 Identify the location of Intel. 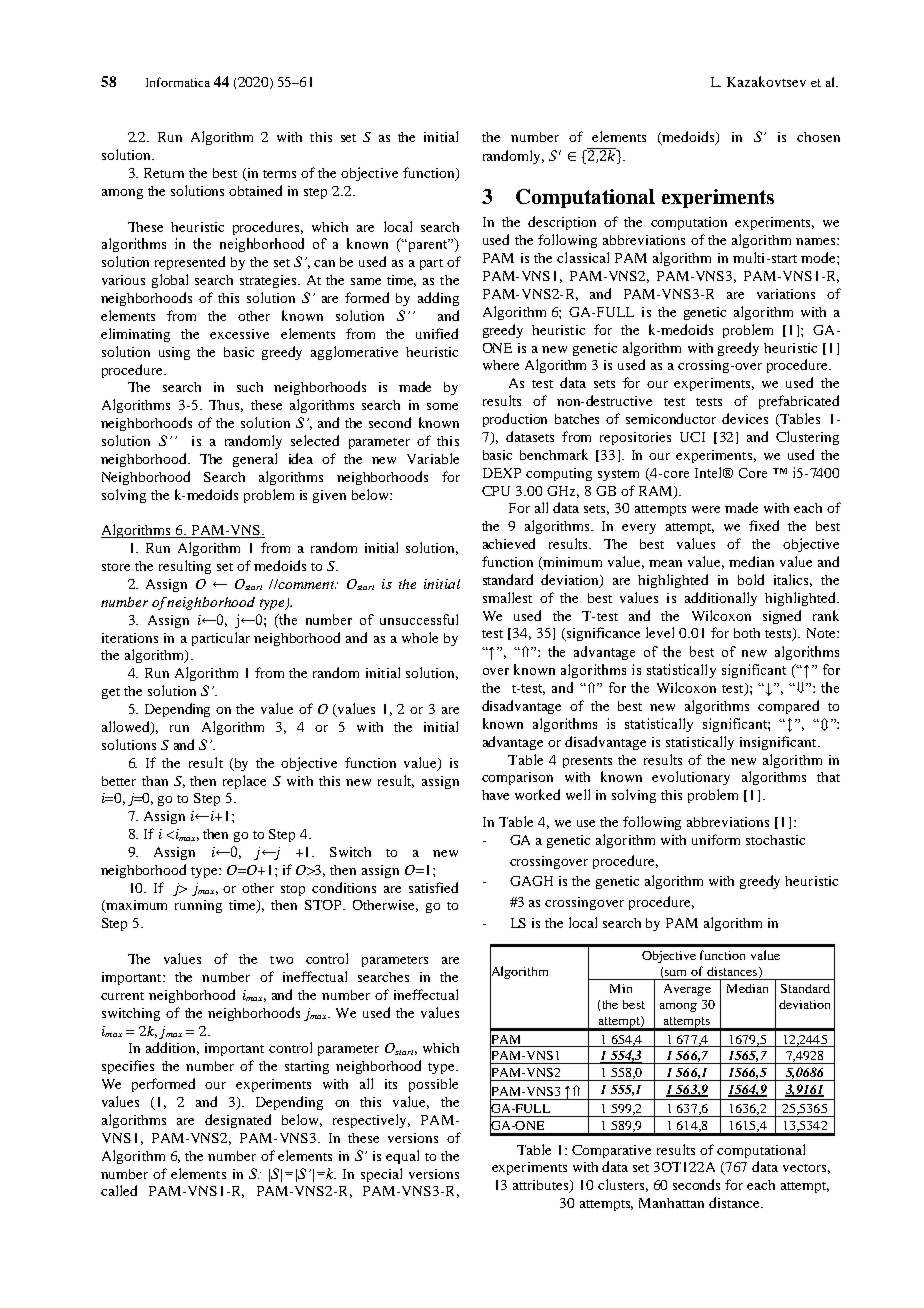
(710, 472).
